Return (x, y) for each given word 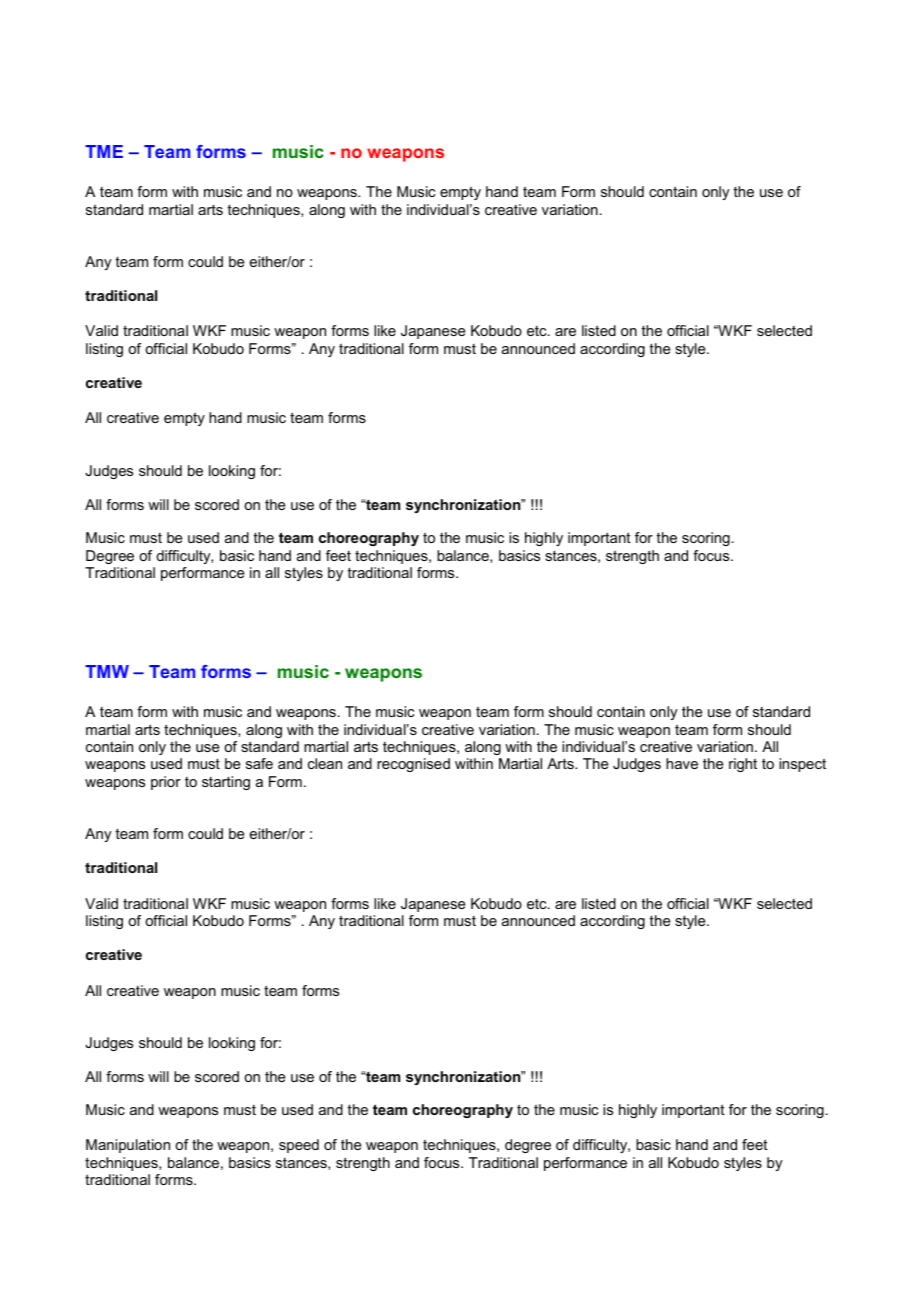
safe (259, 763)
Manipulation (128, 1146)
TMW (107, 671)
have (682, 763)
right (743, 765)
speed (299, 1146)
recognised (413, 765)
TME (104, 151)
